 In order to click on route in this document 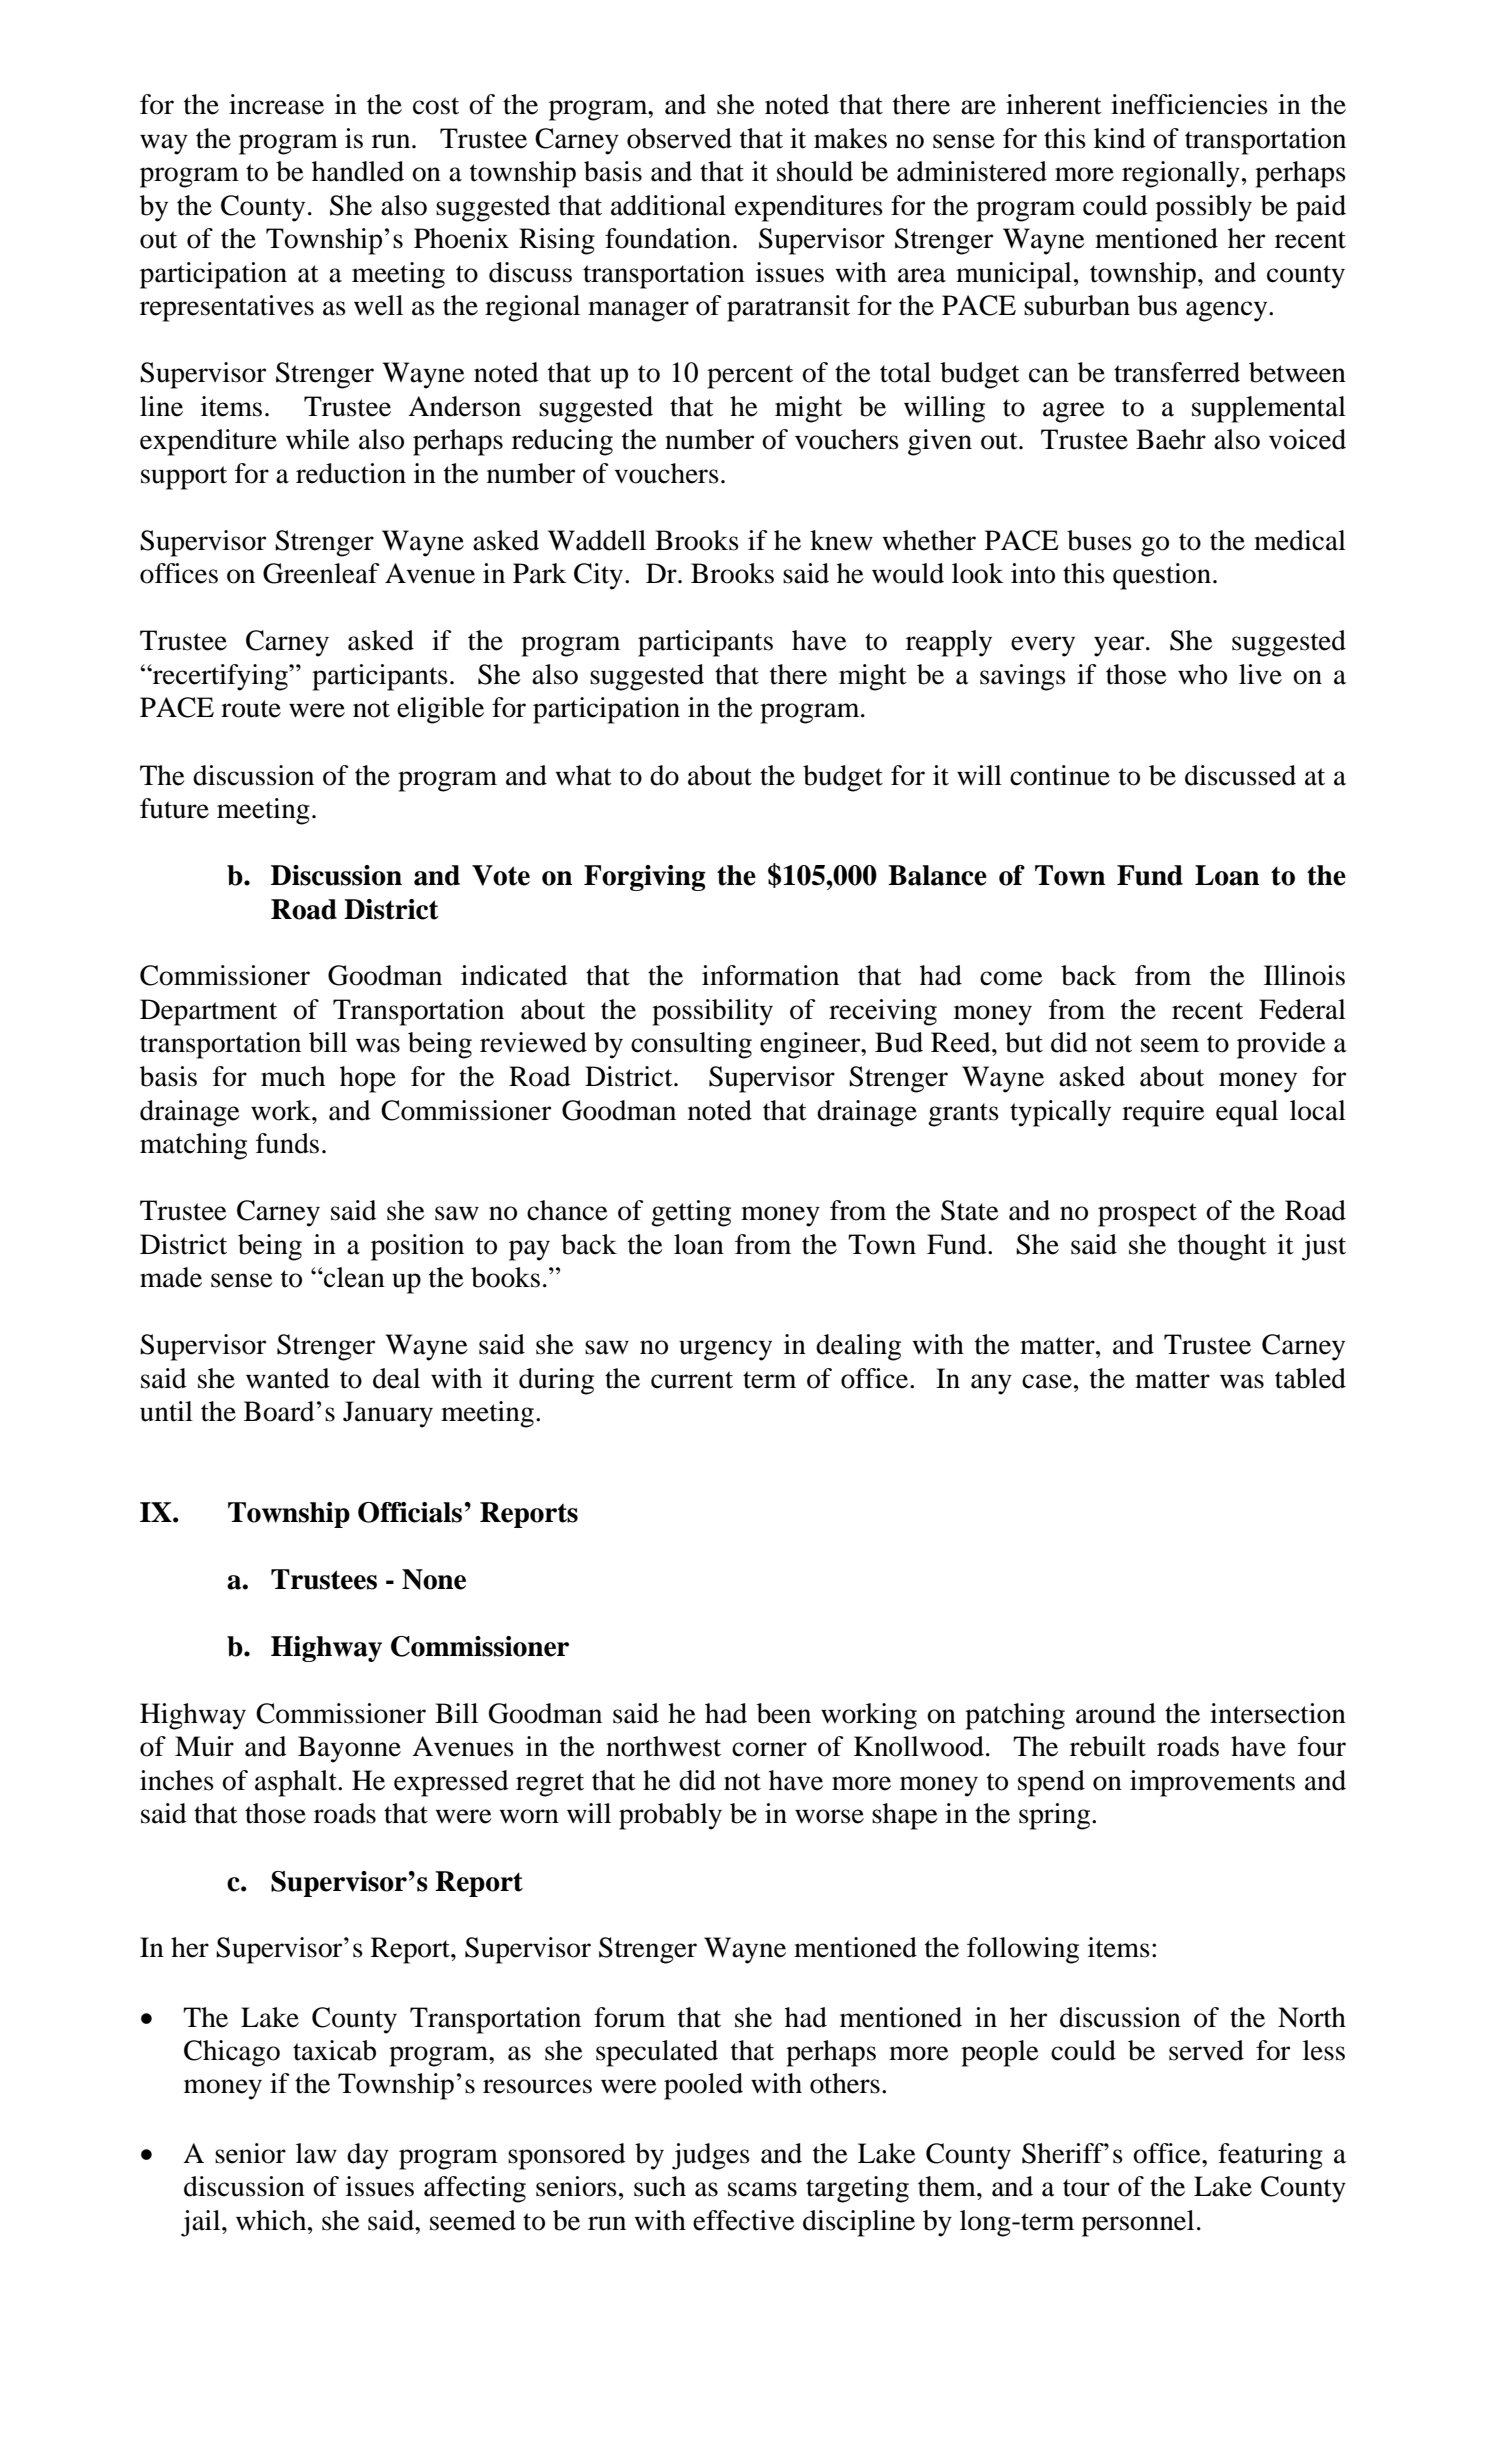, I will do `click(251, 709)`.
